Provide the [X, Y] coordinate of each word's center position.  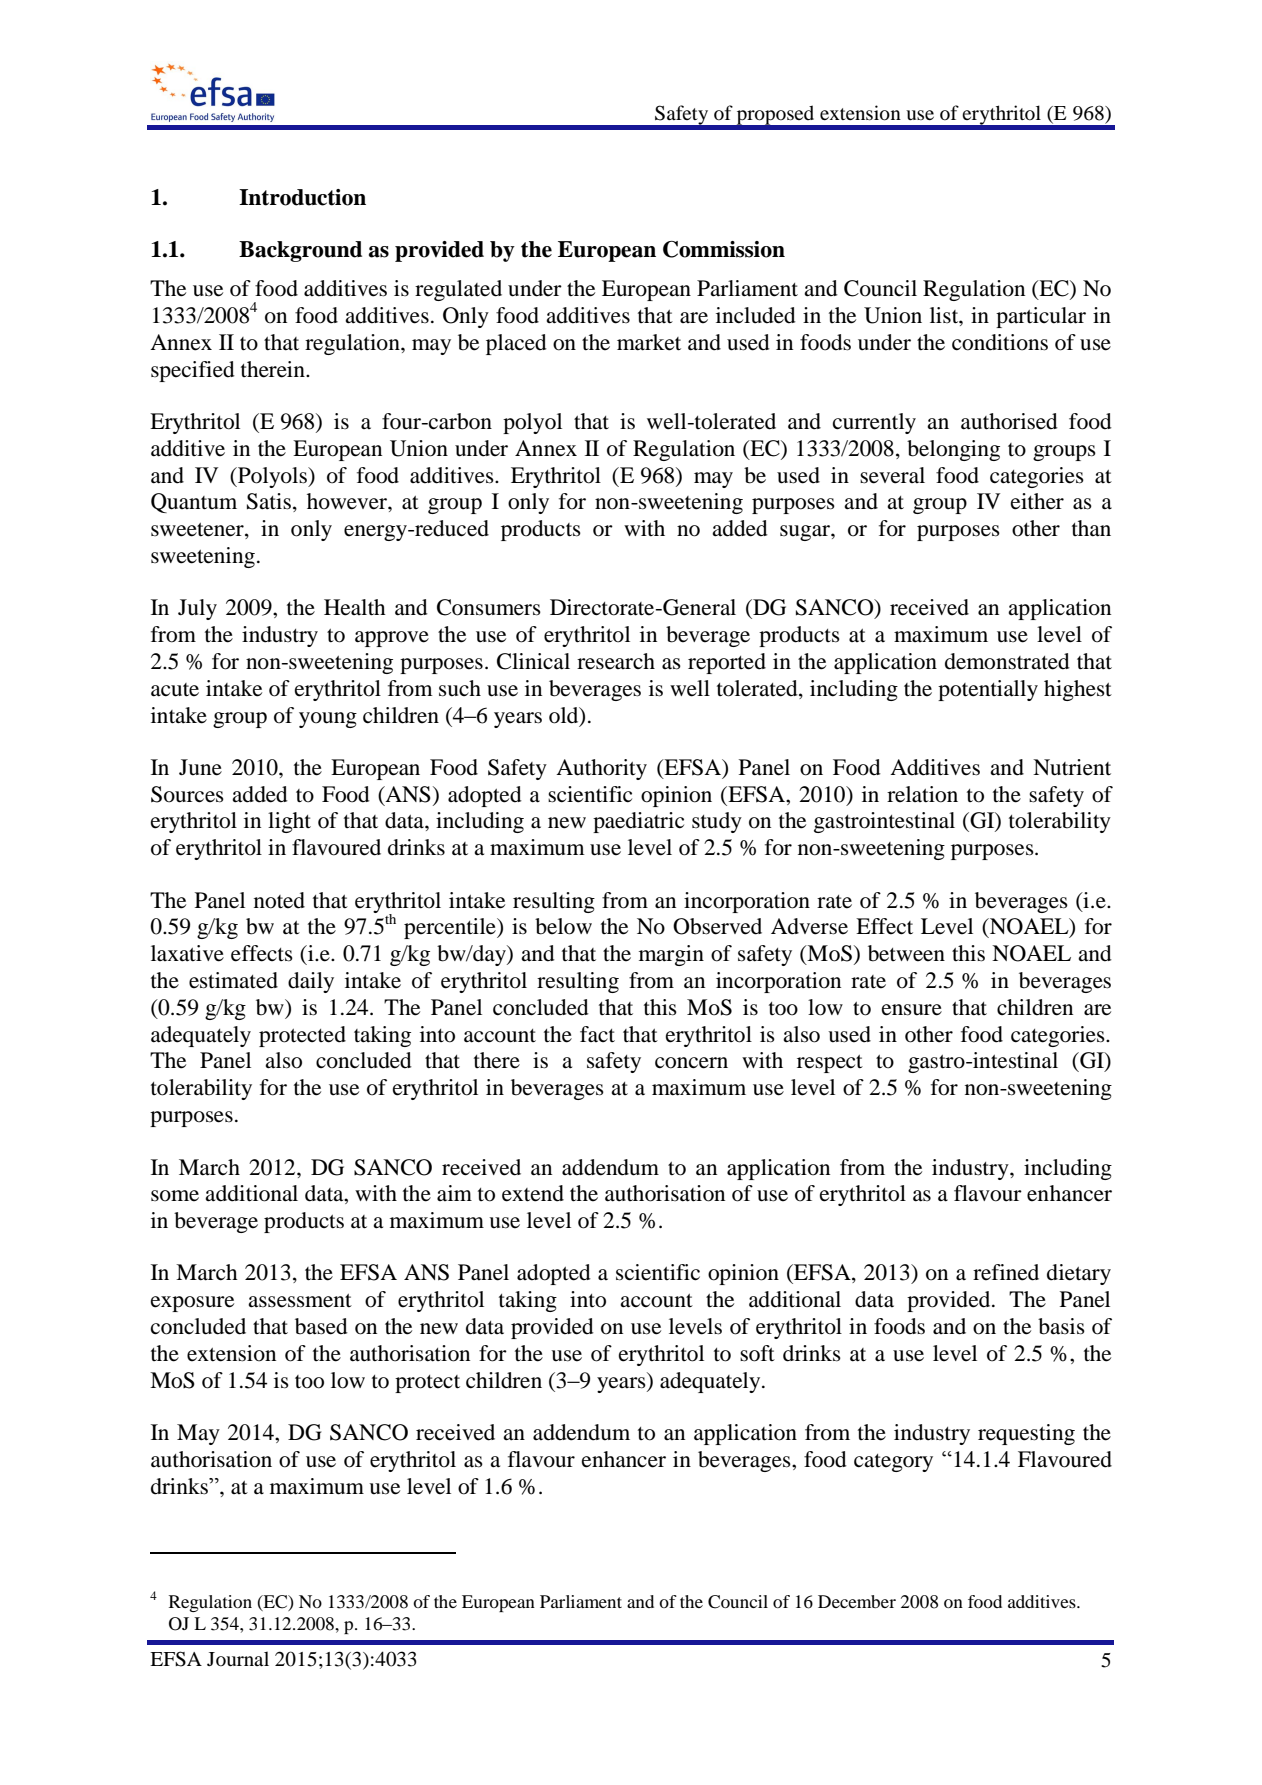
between [906, 953]
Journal [238, 1659]
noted [279, 900]
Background [300, 251]
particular [1041, 317]
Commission [724, 249]
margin [671, 955]
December [857, 1601]
